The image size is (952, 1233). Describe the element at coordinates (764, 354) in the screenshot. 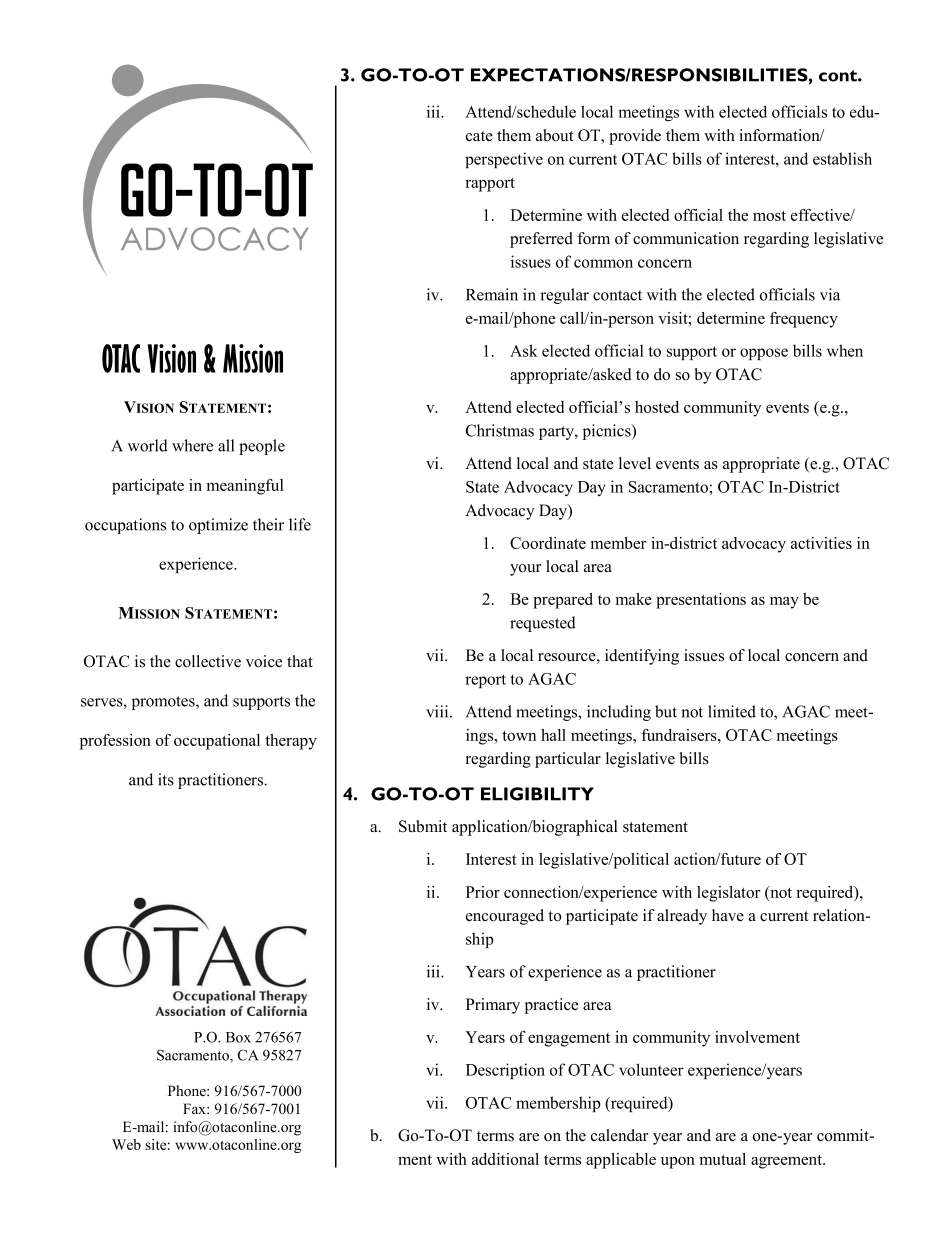

I see `oppose` at that location.
